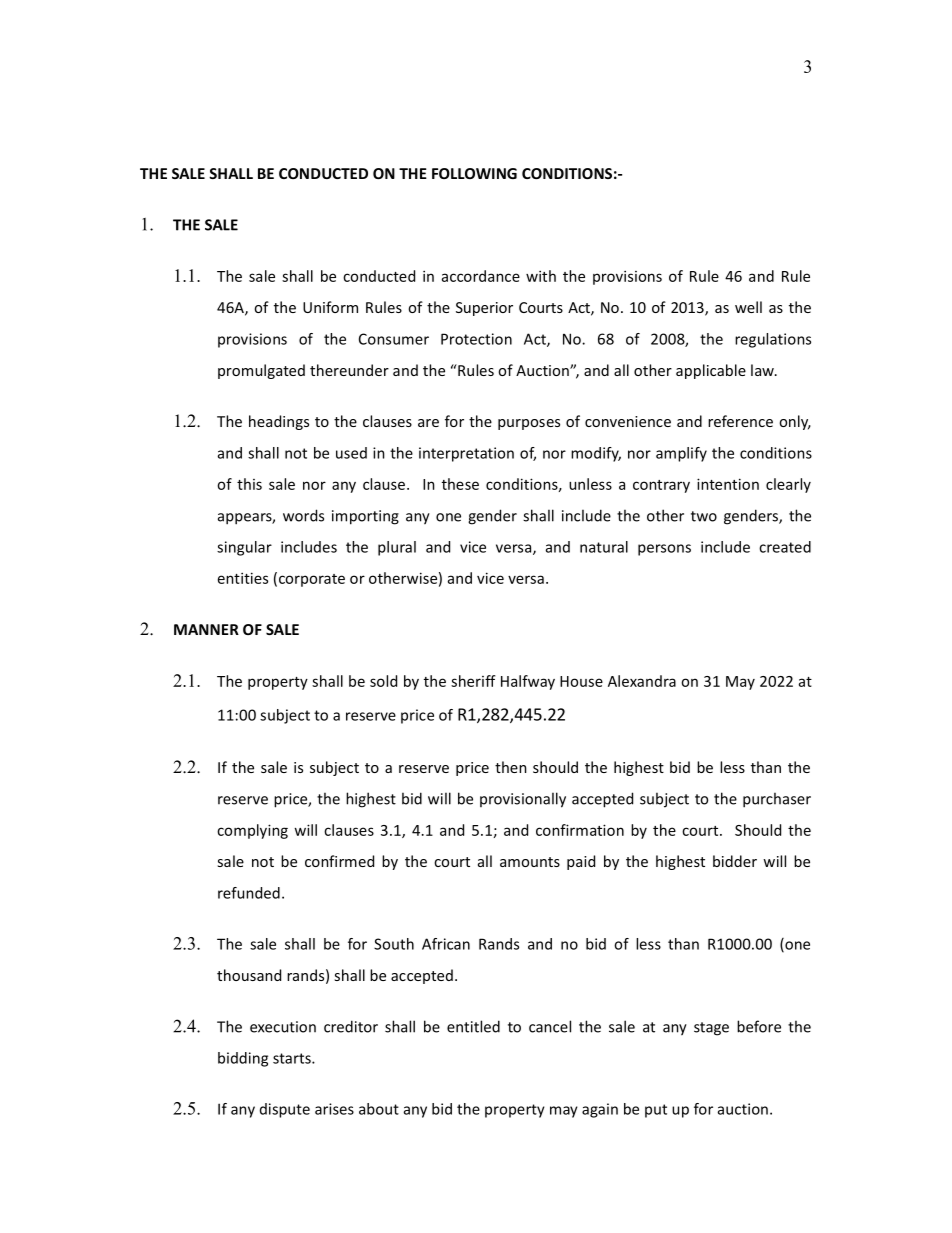  Describe the element at coordinates (711, 1029) in the document. I see `stage` at that location.
